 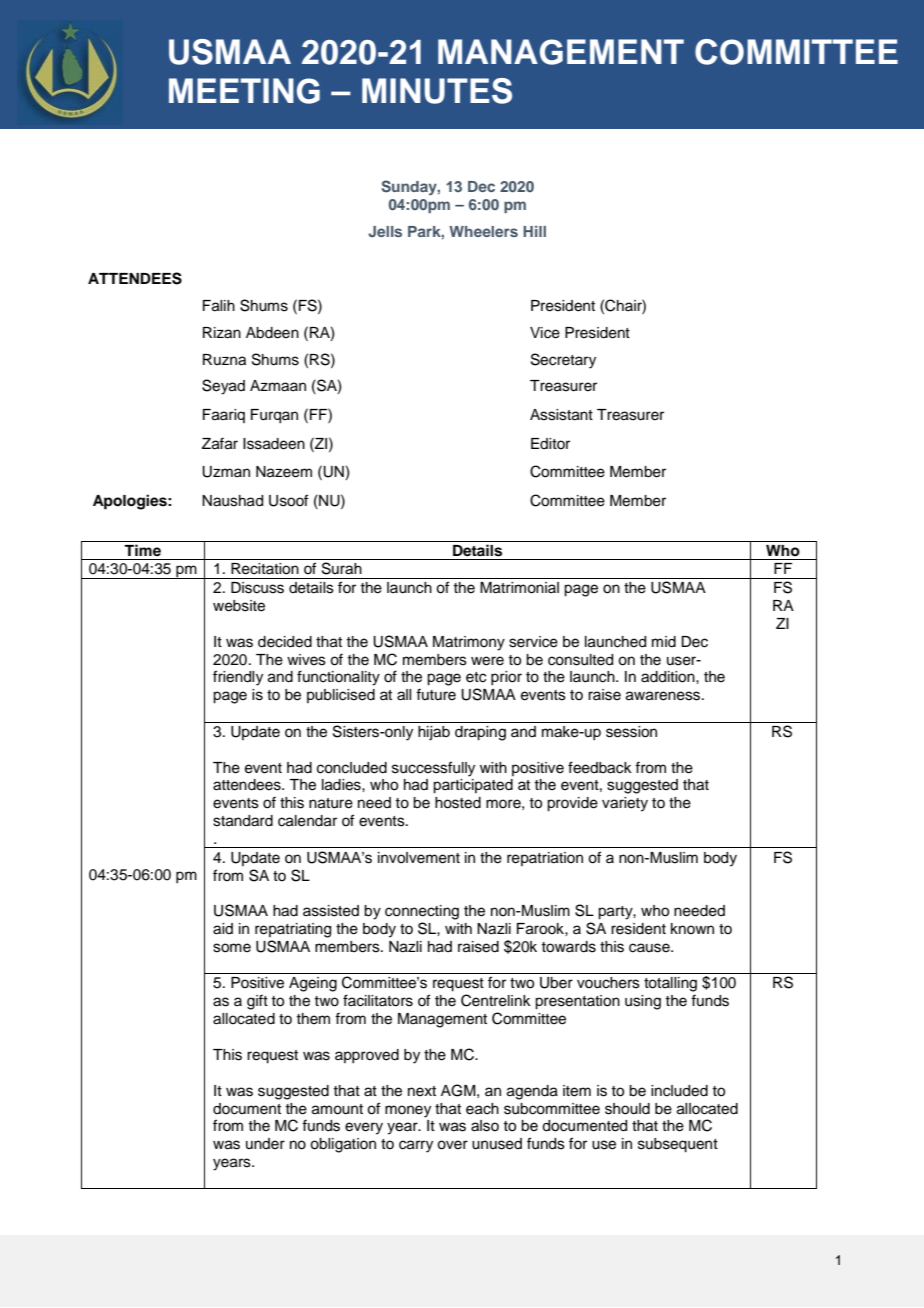 I want to click on MINUTES, so click(x=437, y=91).
